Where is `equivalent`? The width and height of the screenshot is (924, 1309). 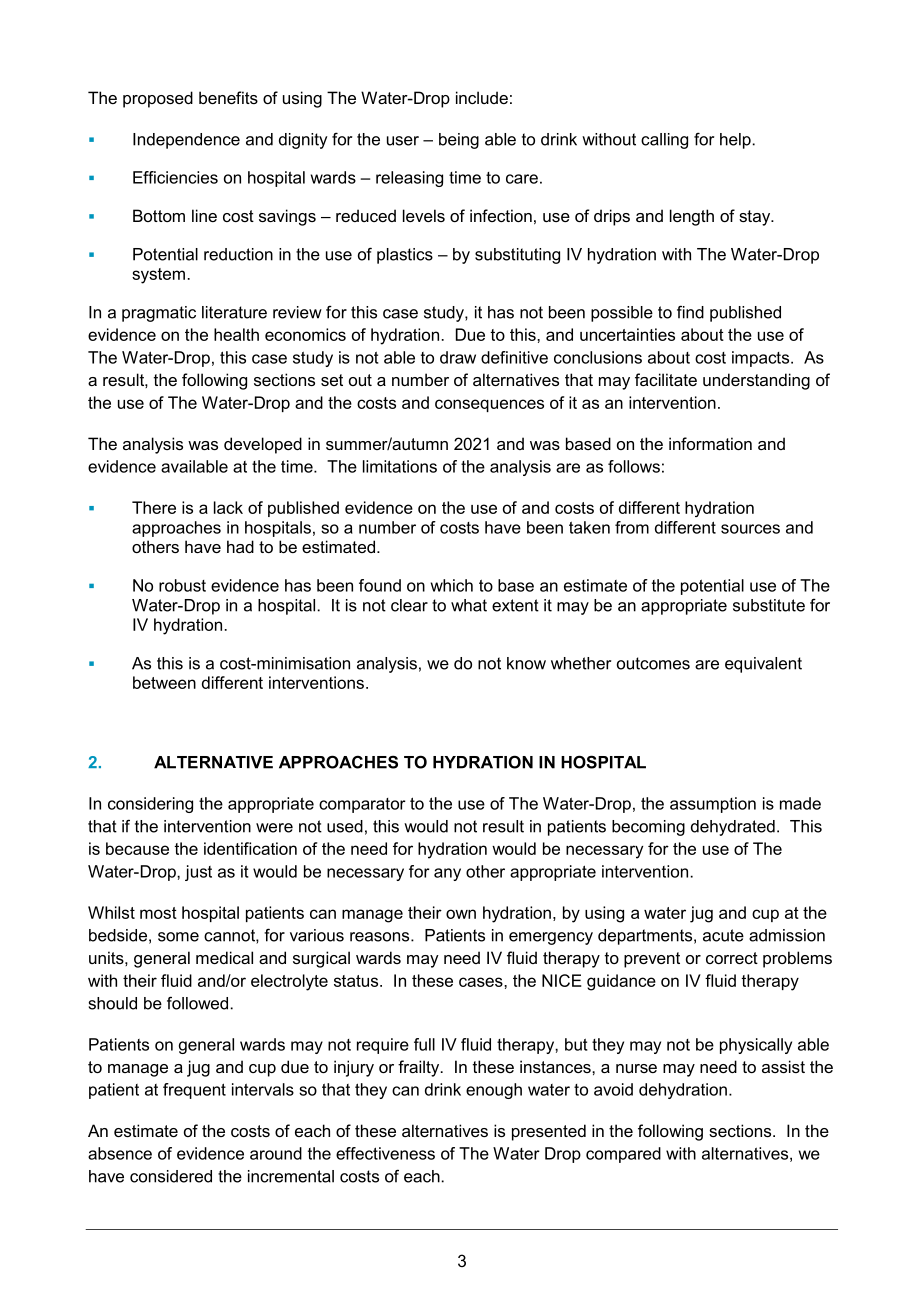
equivalent is located at coordinates (763, 665).
